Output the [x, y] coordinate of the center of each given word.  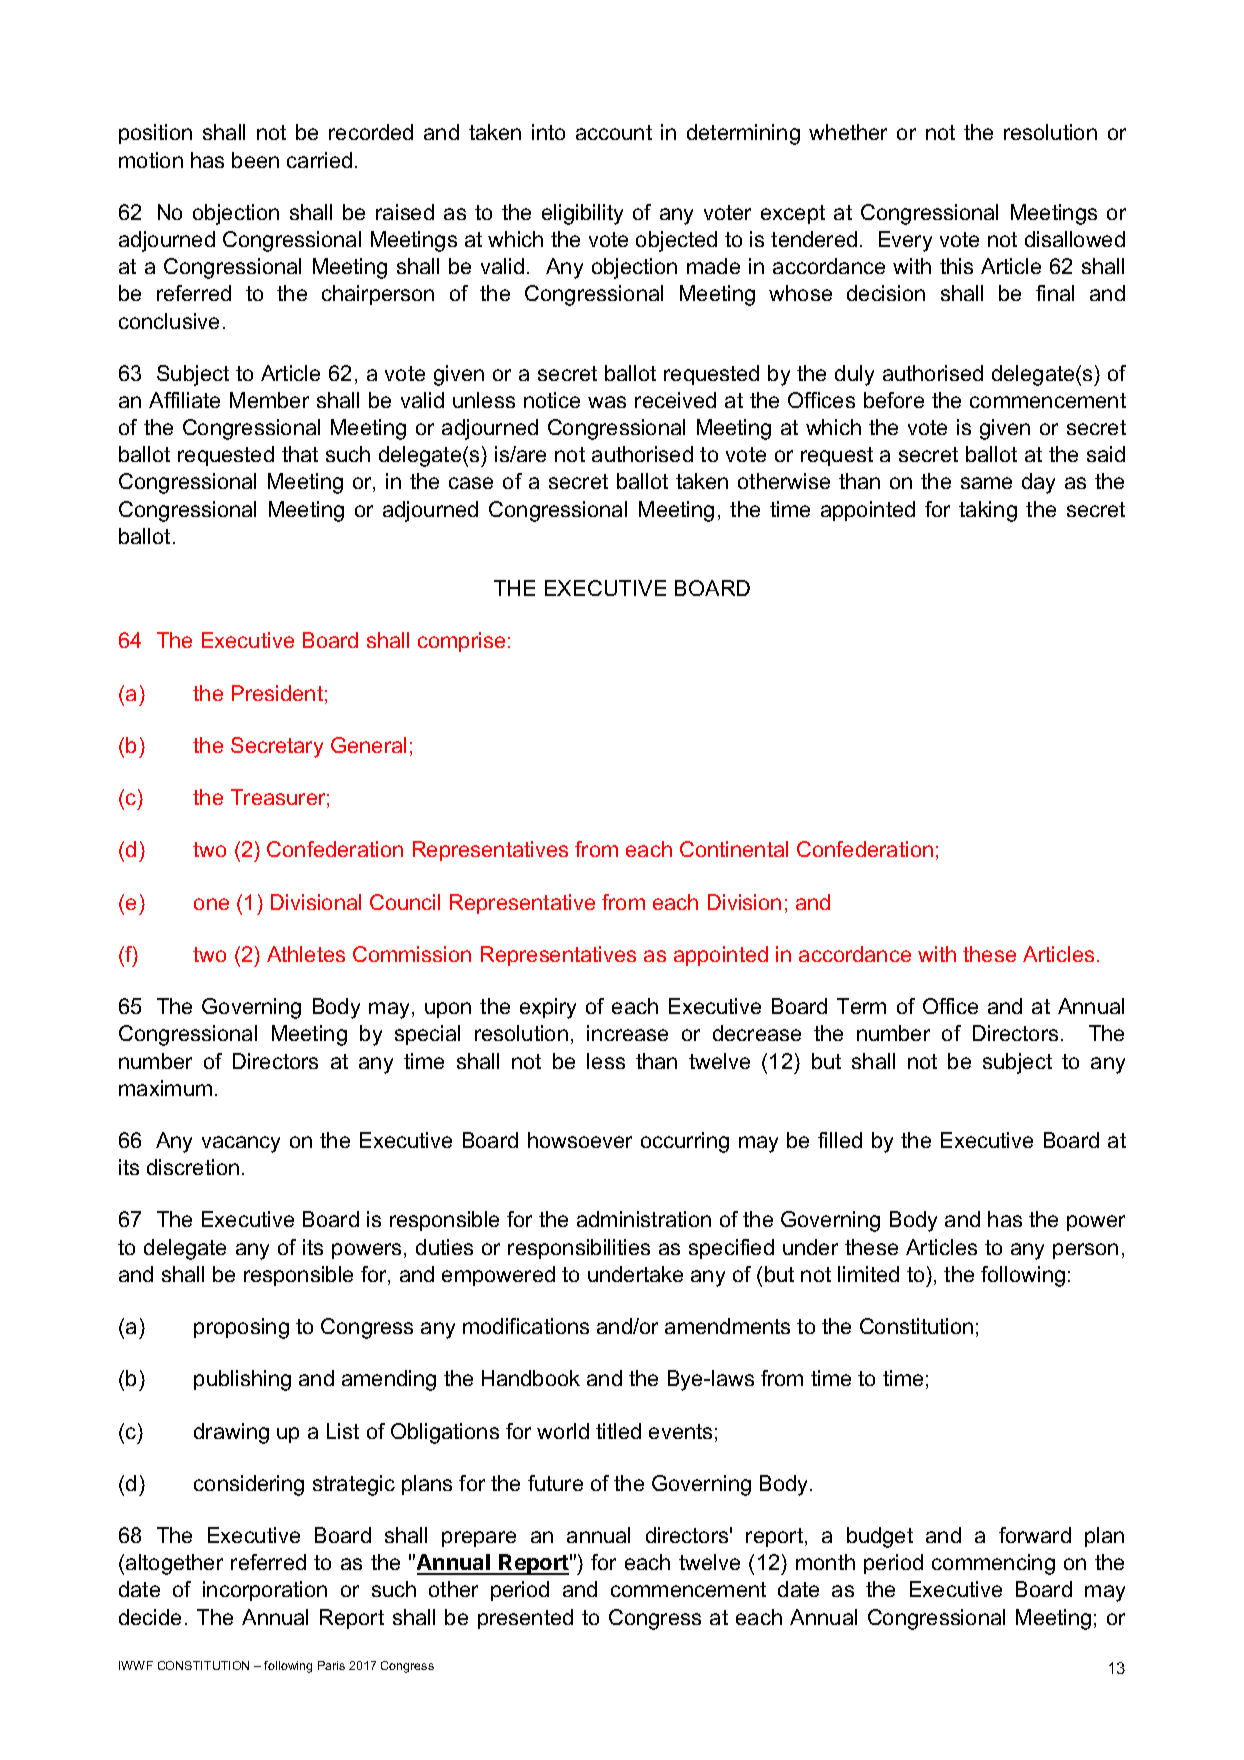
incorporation [265, 1591]
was [607, 402]
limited [868, 1274]
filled [840, 1140]
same [986, 483]
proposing [241, 1328]
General [368, 745]
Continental [734, 849]
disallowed [1075, 239]
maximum [165, 1088]
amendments [727, 1326]
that [300, 454]
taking [988, 511]
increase [627, 1033]
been [255, 160]
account [614, 132]
